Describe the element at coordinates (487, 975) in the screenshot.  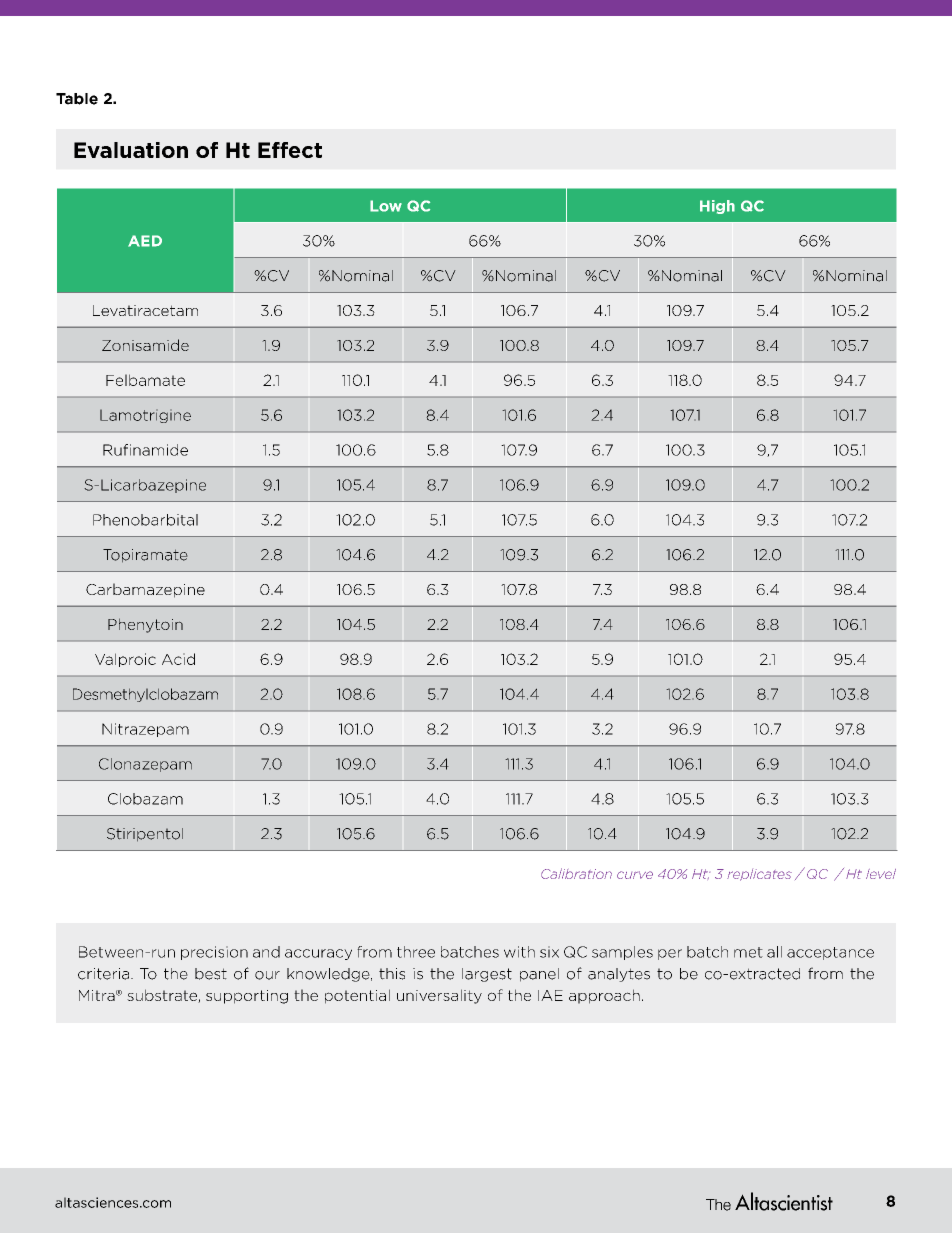
I see `largest` at that location.
